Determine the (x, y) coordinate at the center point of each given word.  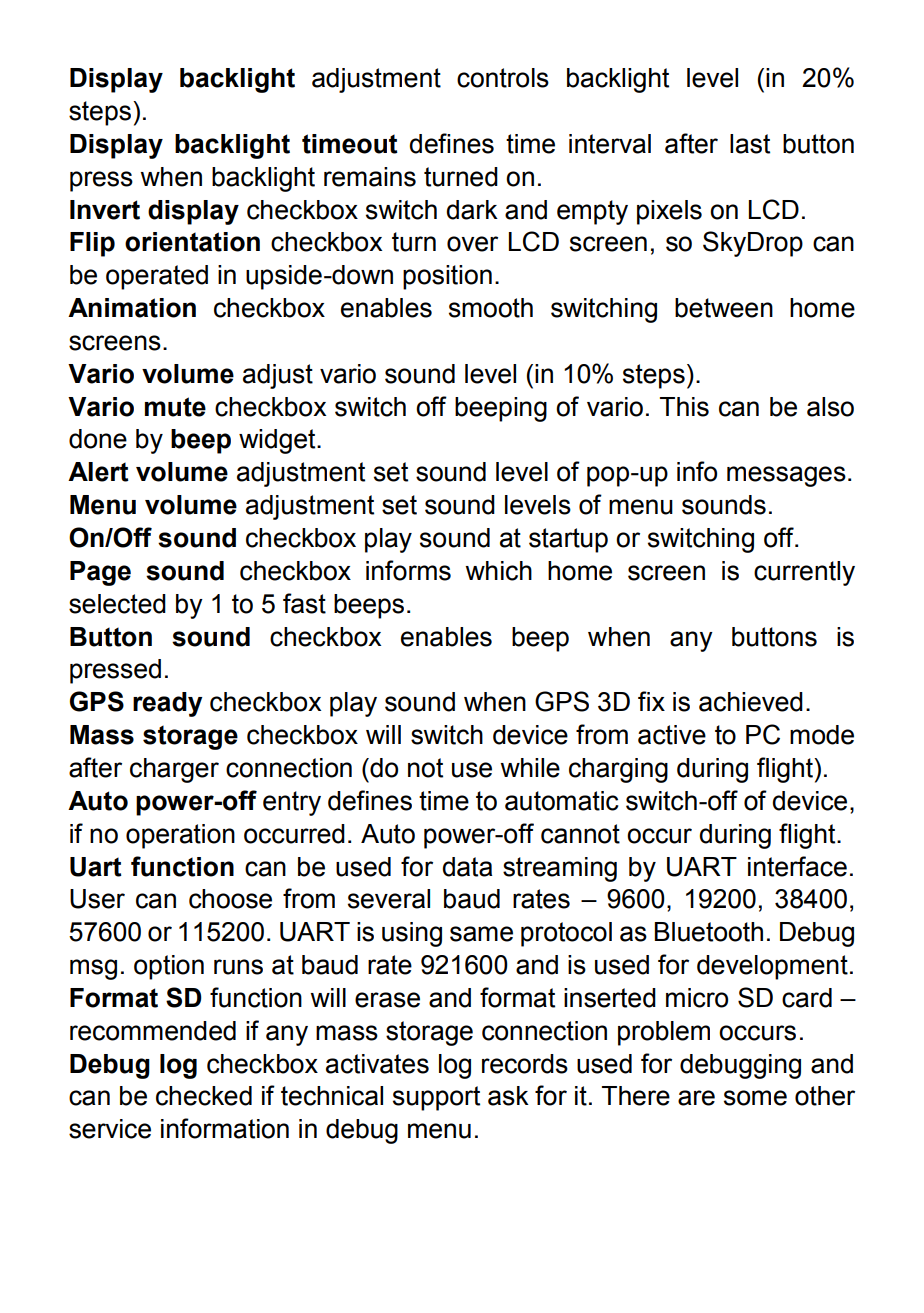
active (672, 735)
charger (174, 770)
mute (175, 407)
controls (503, 78)
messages (786, 476)
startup (568, 540)
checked (204, 1096)
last (750, 144)
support (436, 1098)
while (530, 768)
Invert (105, 210)
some (755, 1098)
